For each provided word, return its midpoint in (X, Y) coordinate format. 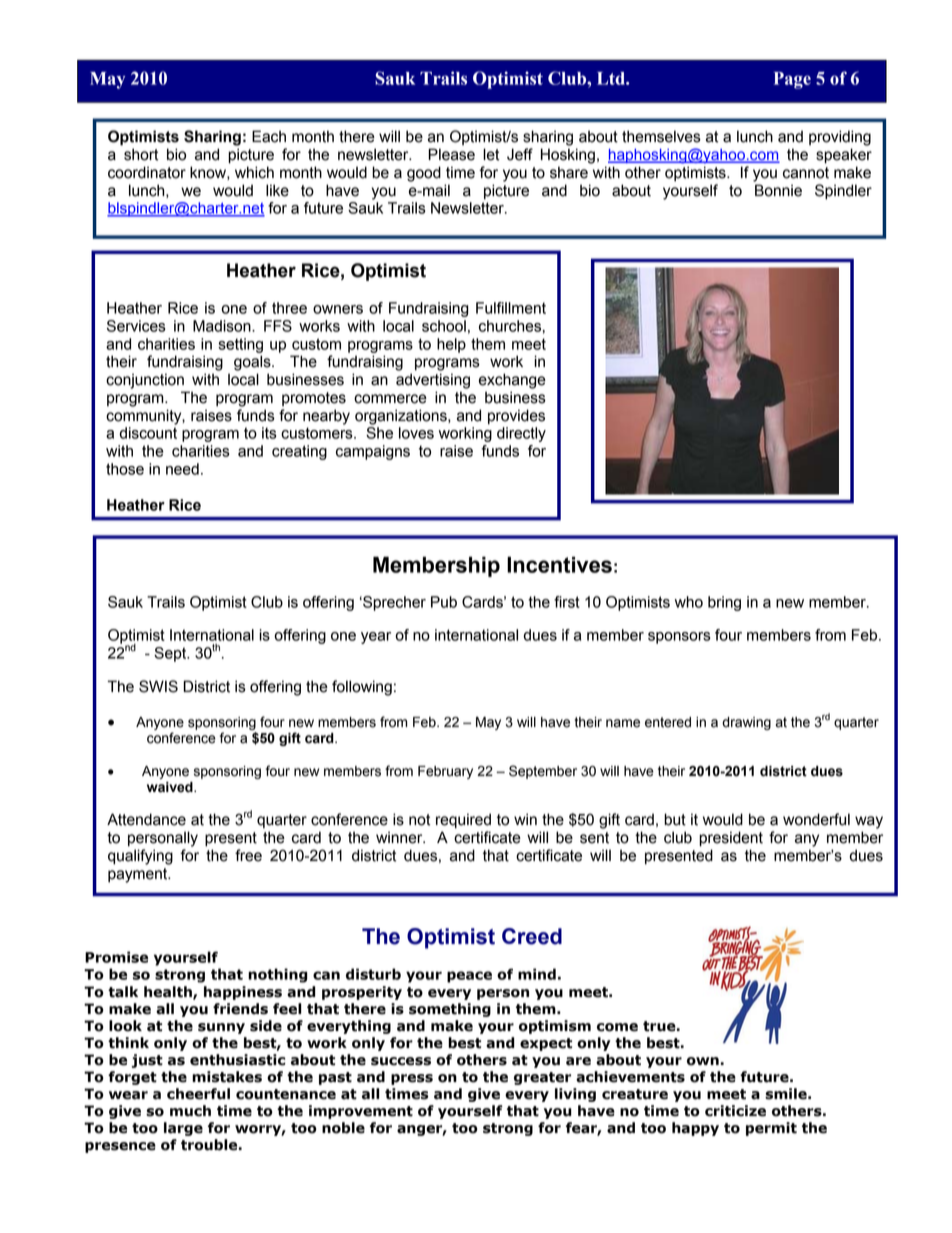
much (190, 1111)
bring (724, 603)
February (445, 772)
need (182, 469)
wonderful (816, 819)
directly (521, 434)
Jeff (520, 154)
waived (171, 787)
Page (792, 80)
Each (269, 136)
